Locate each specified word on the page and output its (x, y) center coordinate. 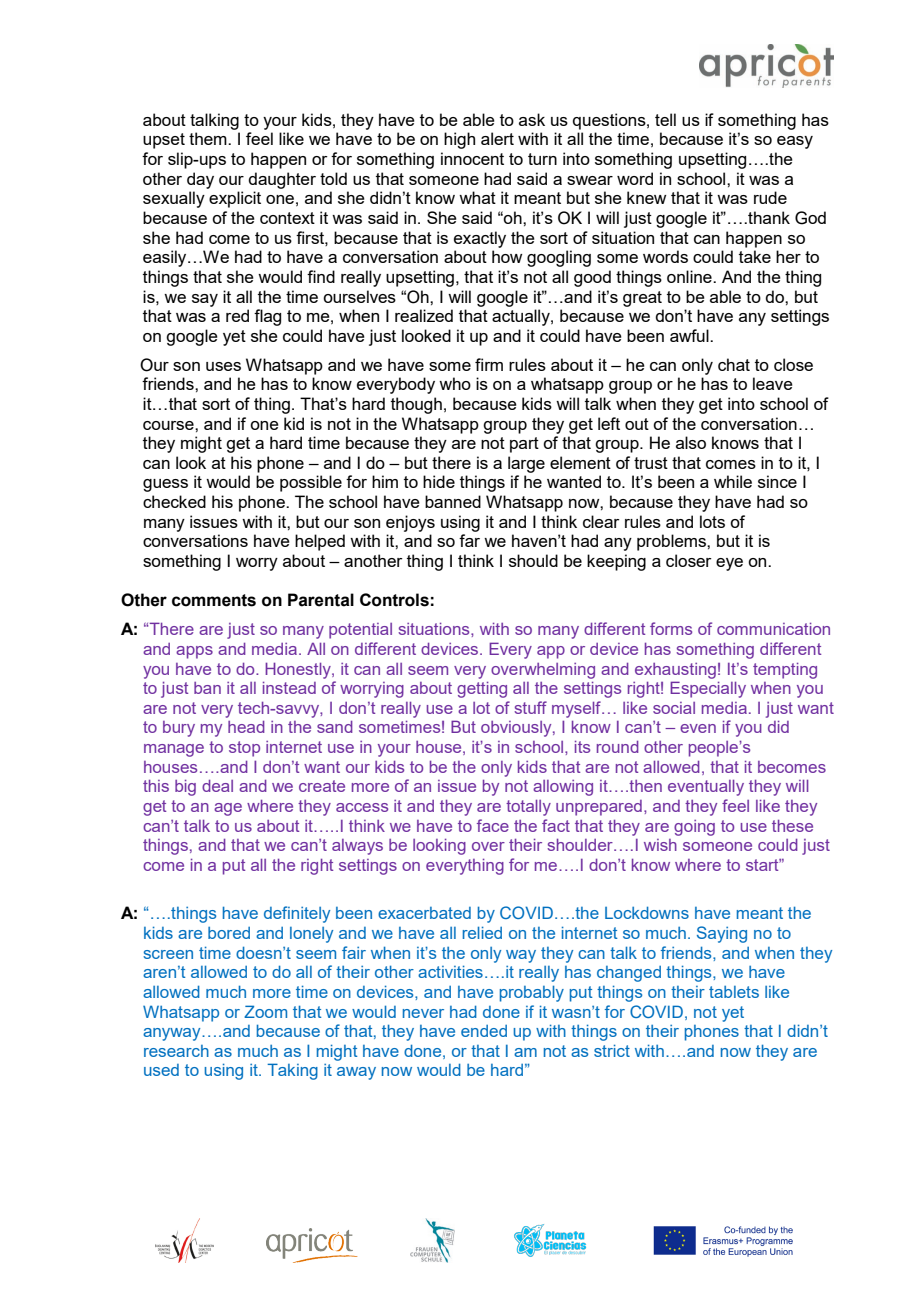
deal (217, 786)
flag (267, 317)
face (493, 825)
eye (729, 564)
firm (489, 364)
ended (484, 1031)
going (694, 828)
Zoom (265, 1011)
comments (214, 600)
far (469, 540)
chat (734, 364)
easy (795, 142)
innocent (472, 158)
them (209, 138)
